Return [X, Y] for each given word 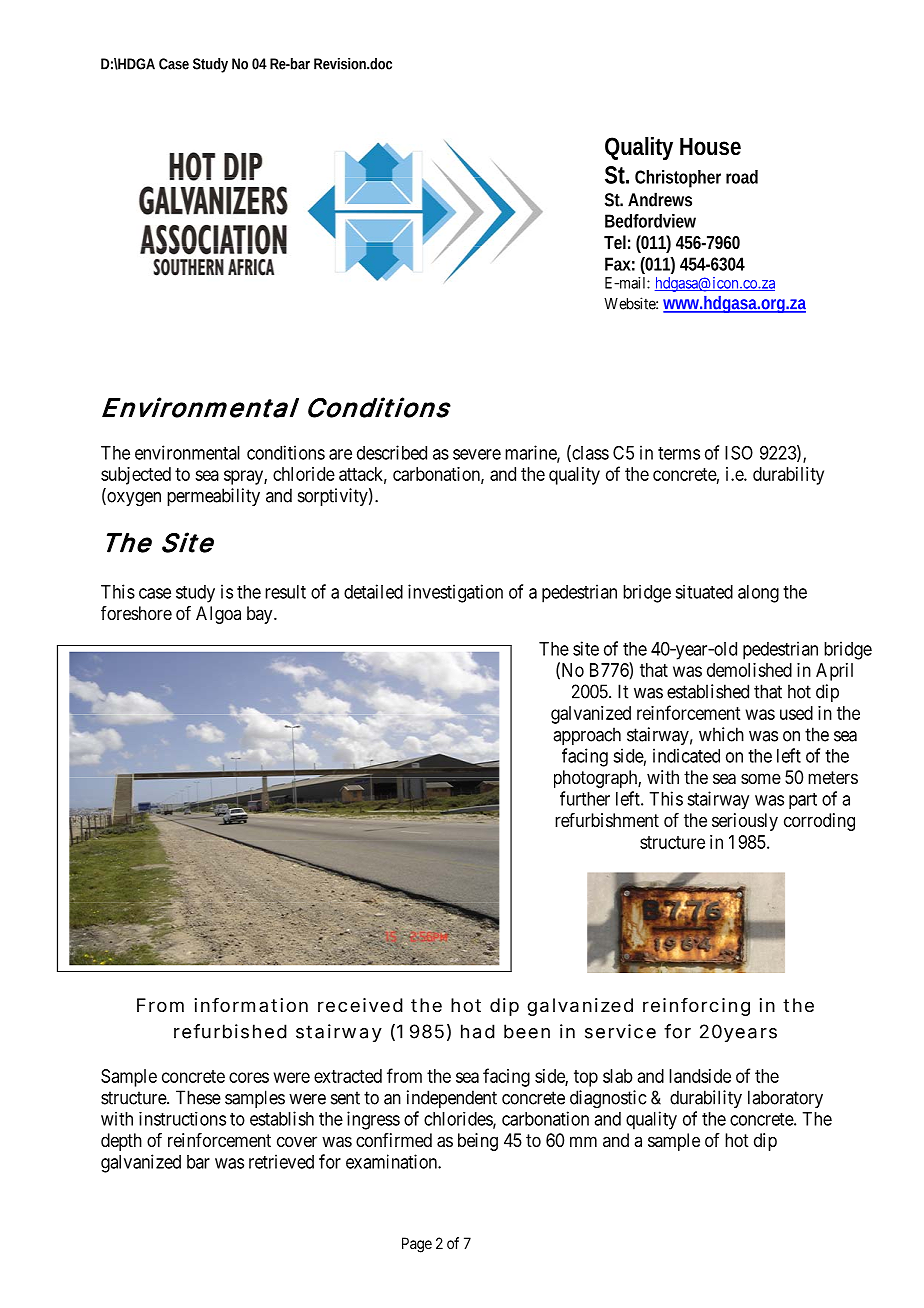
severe [477, 454]
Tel [615, 242]
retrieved [281, 1161]
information [251, 1005]
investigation [455, 593]
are [340, 454]
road [742, 177]
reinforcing [696, 1007]
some [761, 778]
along [758, 594]
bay [261, 615]
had [478, 1031]
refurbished [230, 1031]
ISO [739, 453]
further [585, 798]
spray [244, 477]
